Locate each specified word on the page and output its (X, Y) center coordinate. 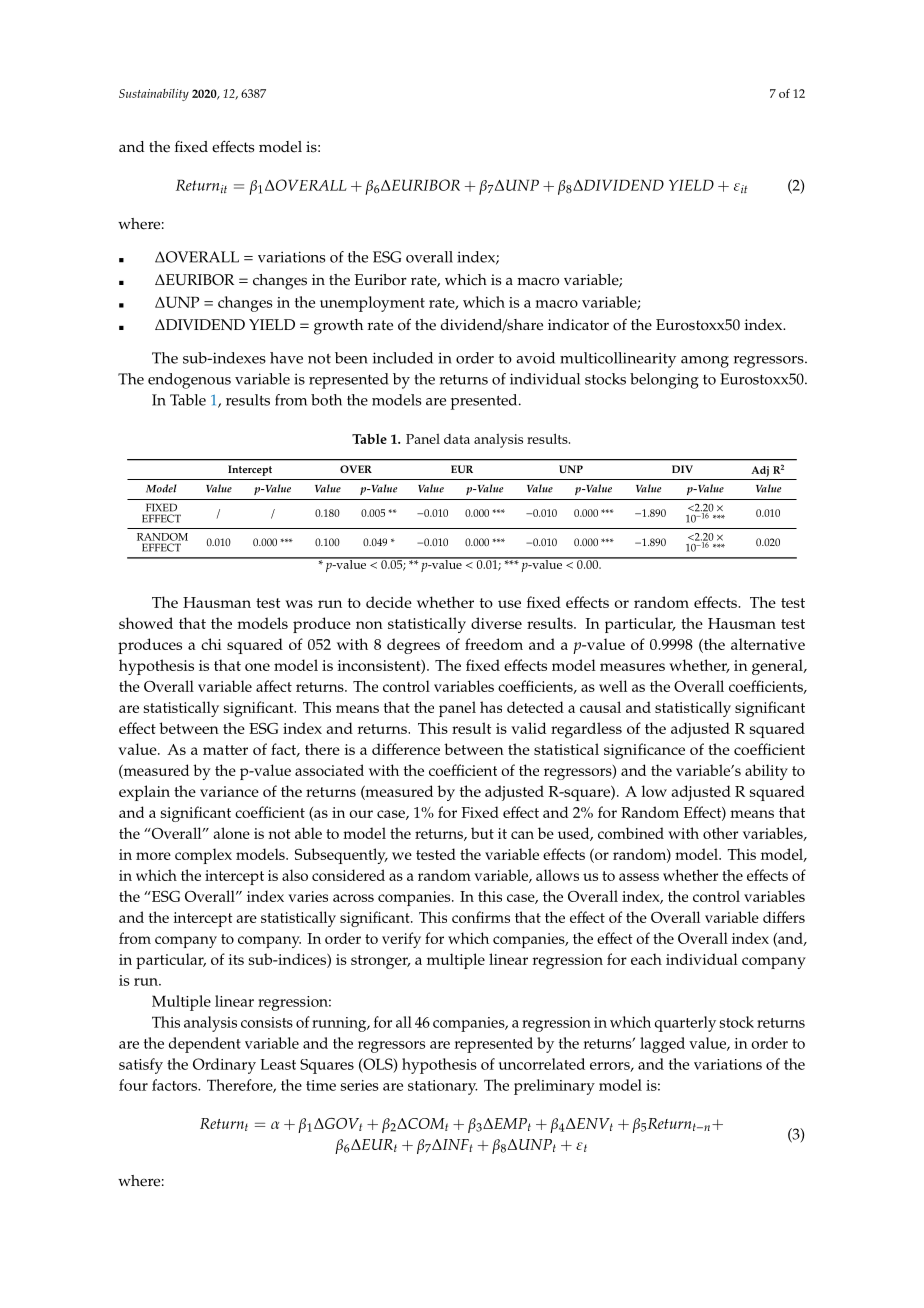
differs (784, 917)
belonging (664, 381)
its (236, 959)
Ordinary (224, 1066)
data (457, 439)
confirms (481, 917)
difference (406, 749)
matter (225, 750)
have (286, 358)
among (705, 362)
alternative (768, 644)
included (403, 358)
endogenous (189, 381)
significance (644, 751)
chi (211, 644)
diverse (496, 623)
